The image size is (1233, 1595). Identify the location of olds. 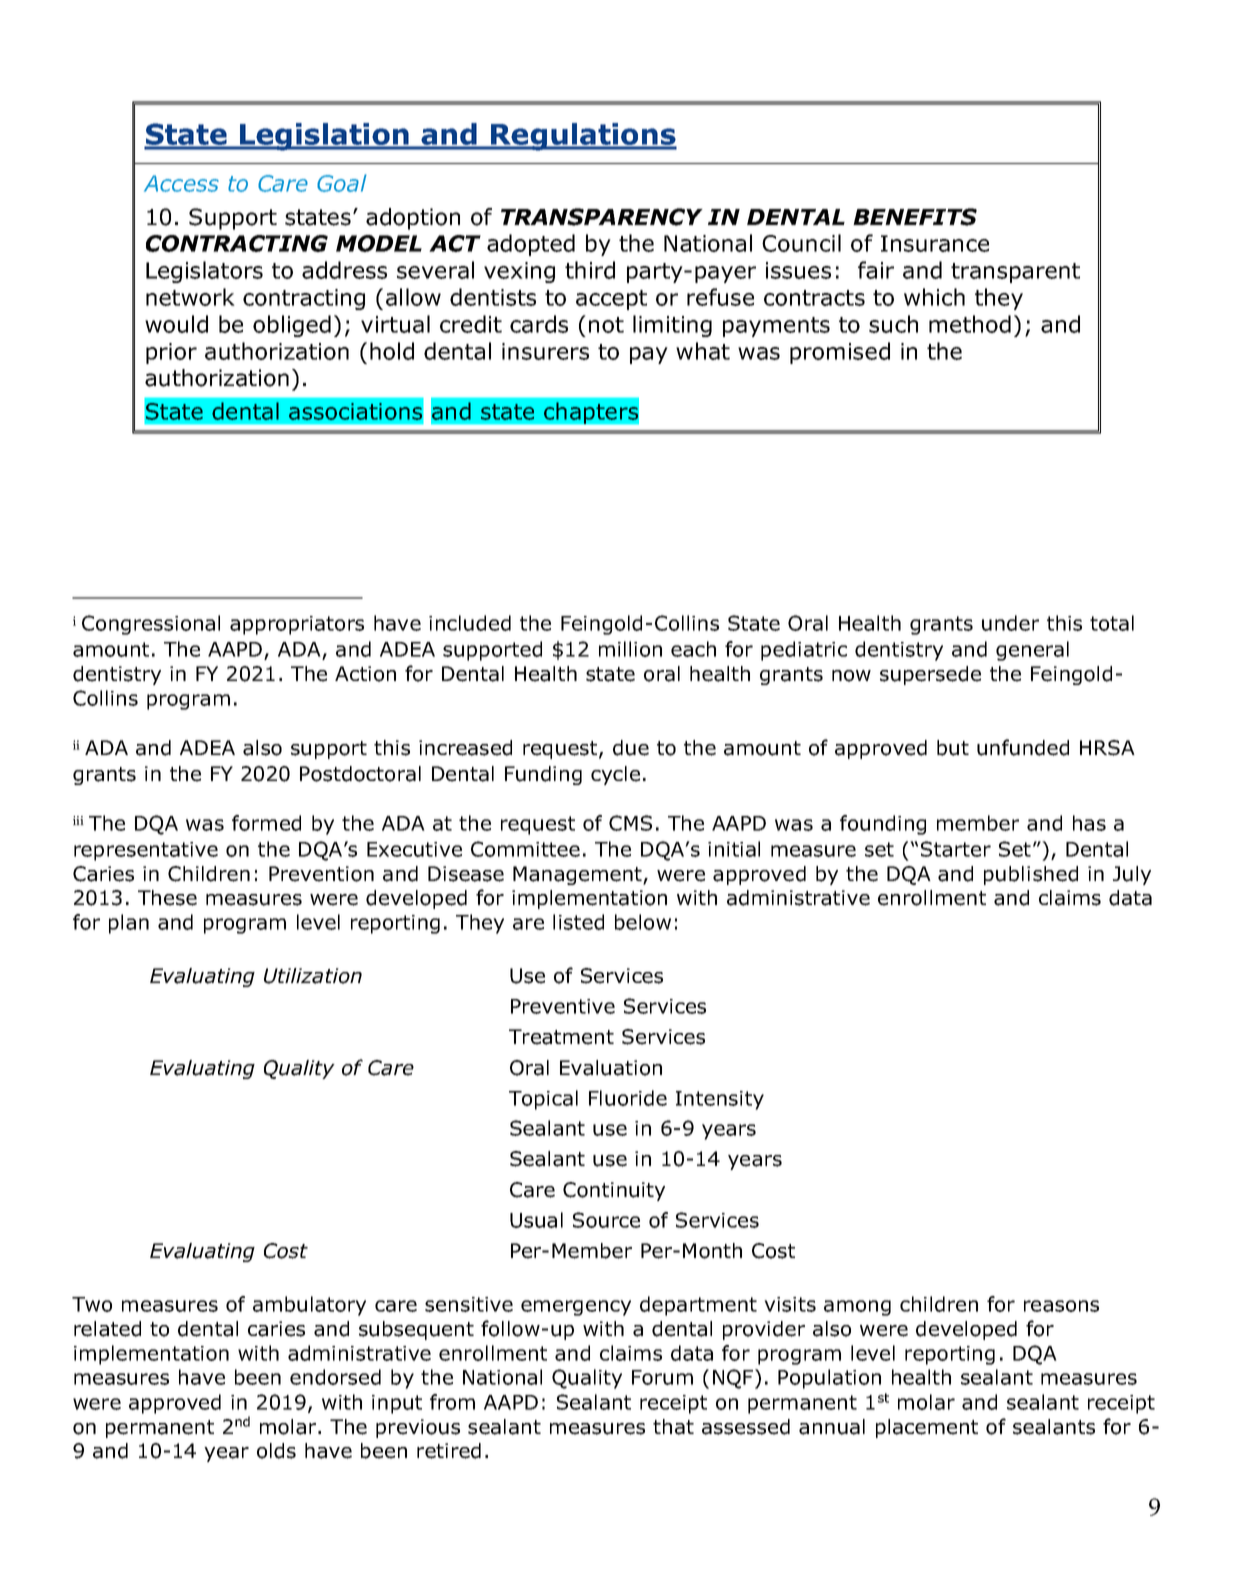
(276, 1451).
